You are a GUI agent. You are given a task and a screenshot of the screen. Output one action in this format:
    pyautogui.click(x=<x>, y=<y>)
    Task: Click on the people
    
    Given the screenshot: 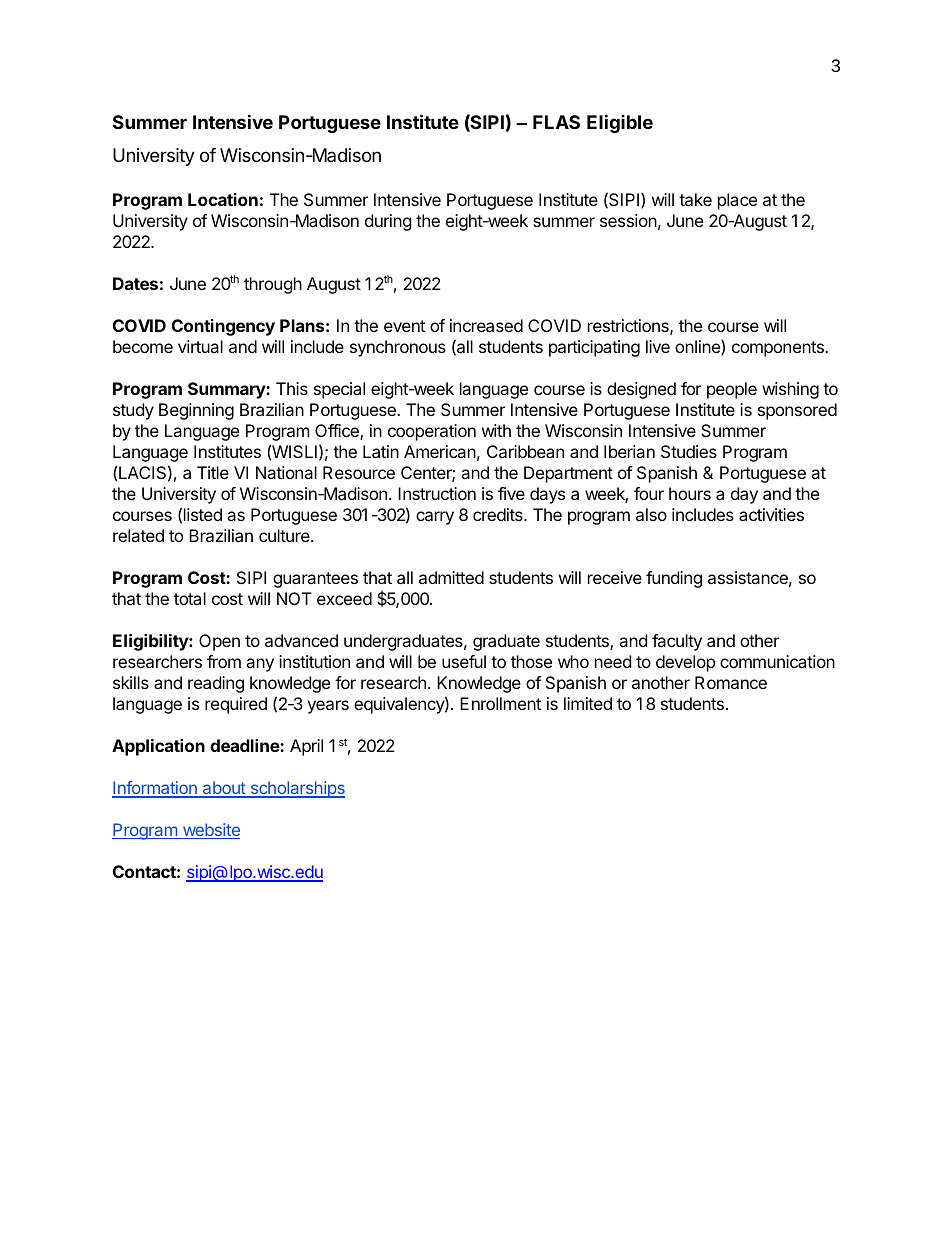 What is the action you would take?
    pyautogui.click(x=732, y=390)
